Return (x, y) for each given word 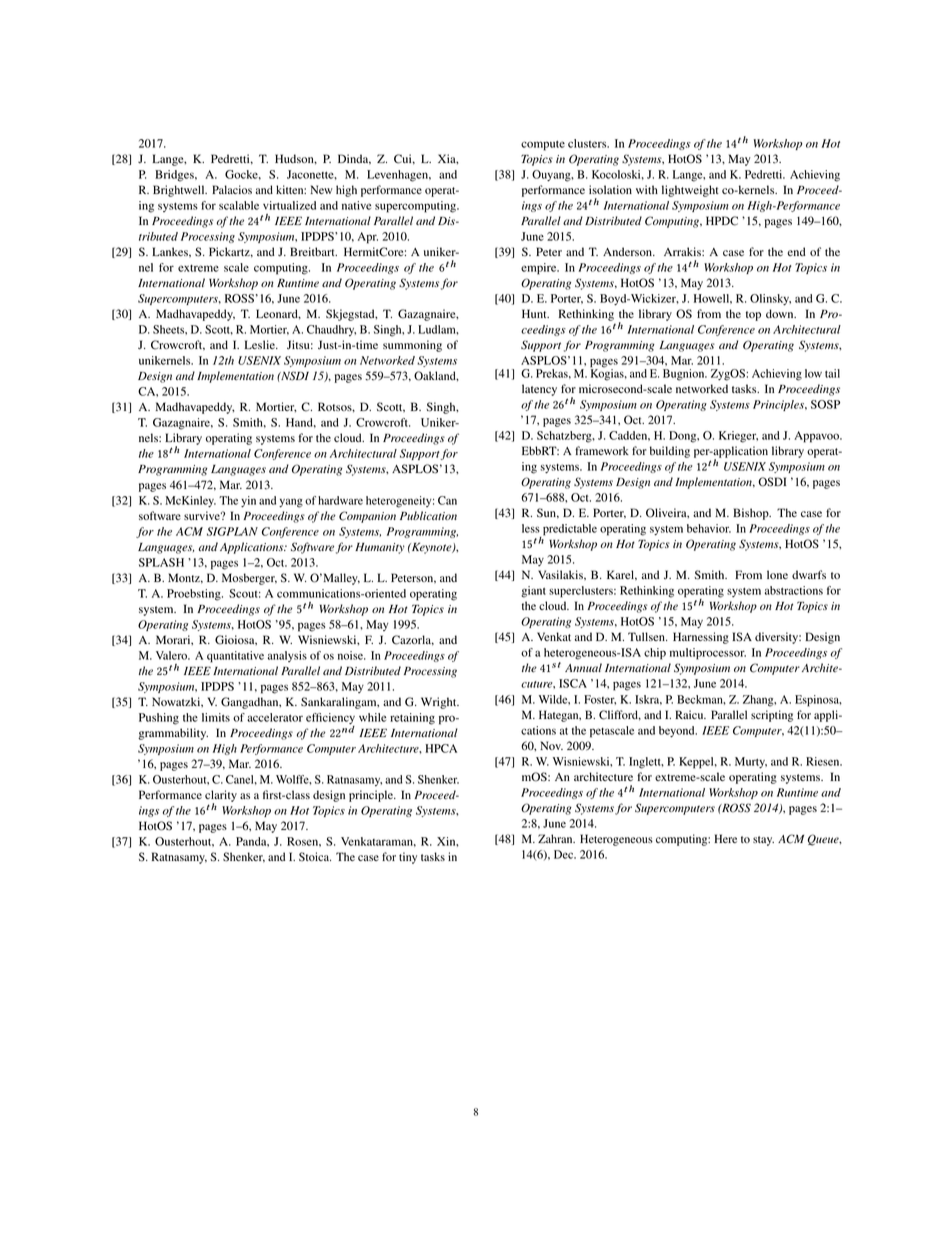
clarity (221, 797)
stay (763, 841)
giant (533, 592)
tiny (408, 858)
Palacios (232, 189)
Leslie (260, 344)
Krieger (738, 437)
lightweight (690, 191)
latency (539, 390)
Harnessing (701, 638)
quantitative (235, 657)
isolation (610, 189)
